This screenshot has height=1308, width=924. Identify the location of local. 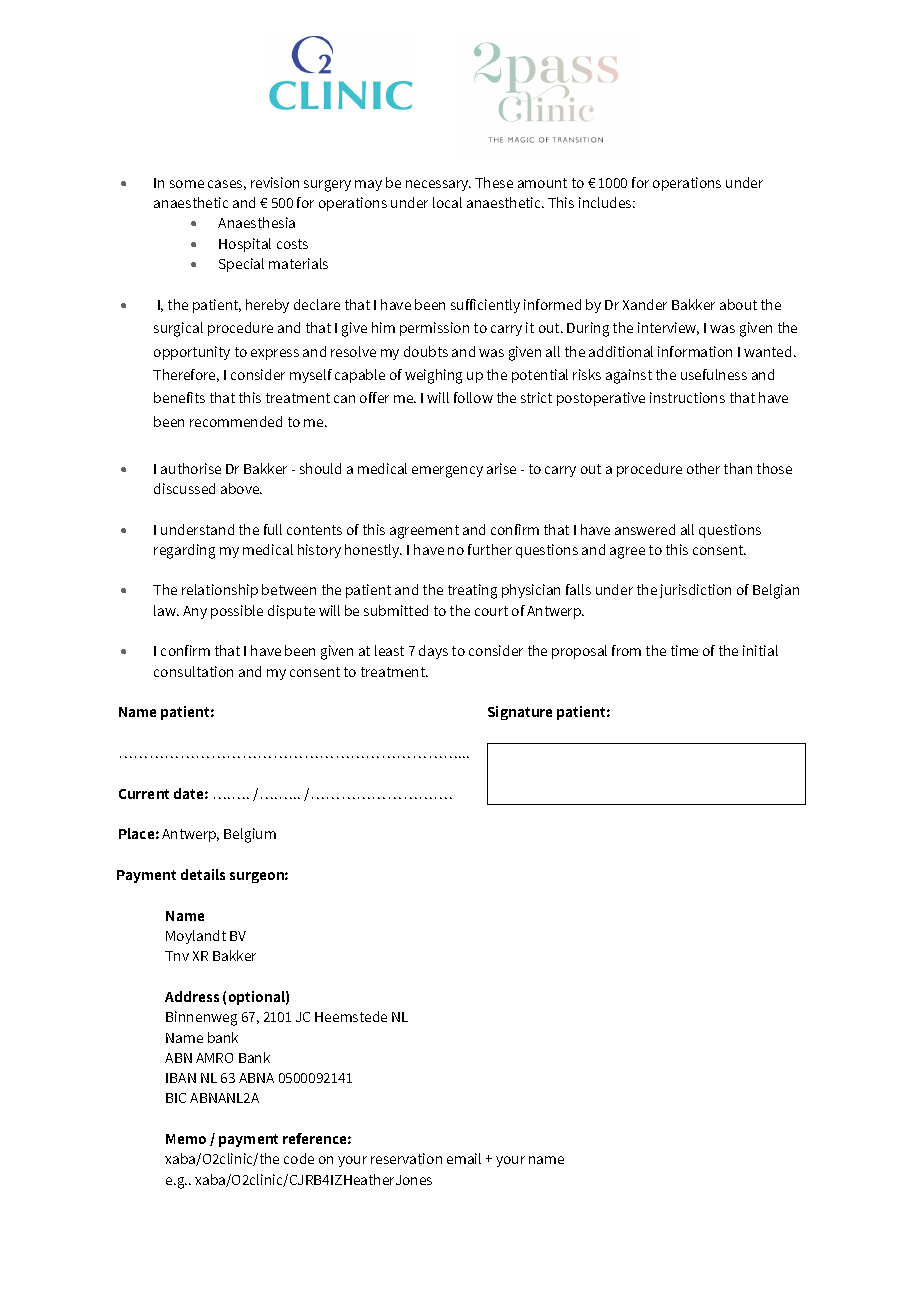
(447, 202).
